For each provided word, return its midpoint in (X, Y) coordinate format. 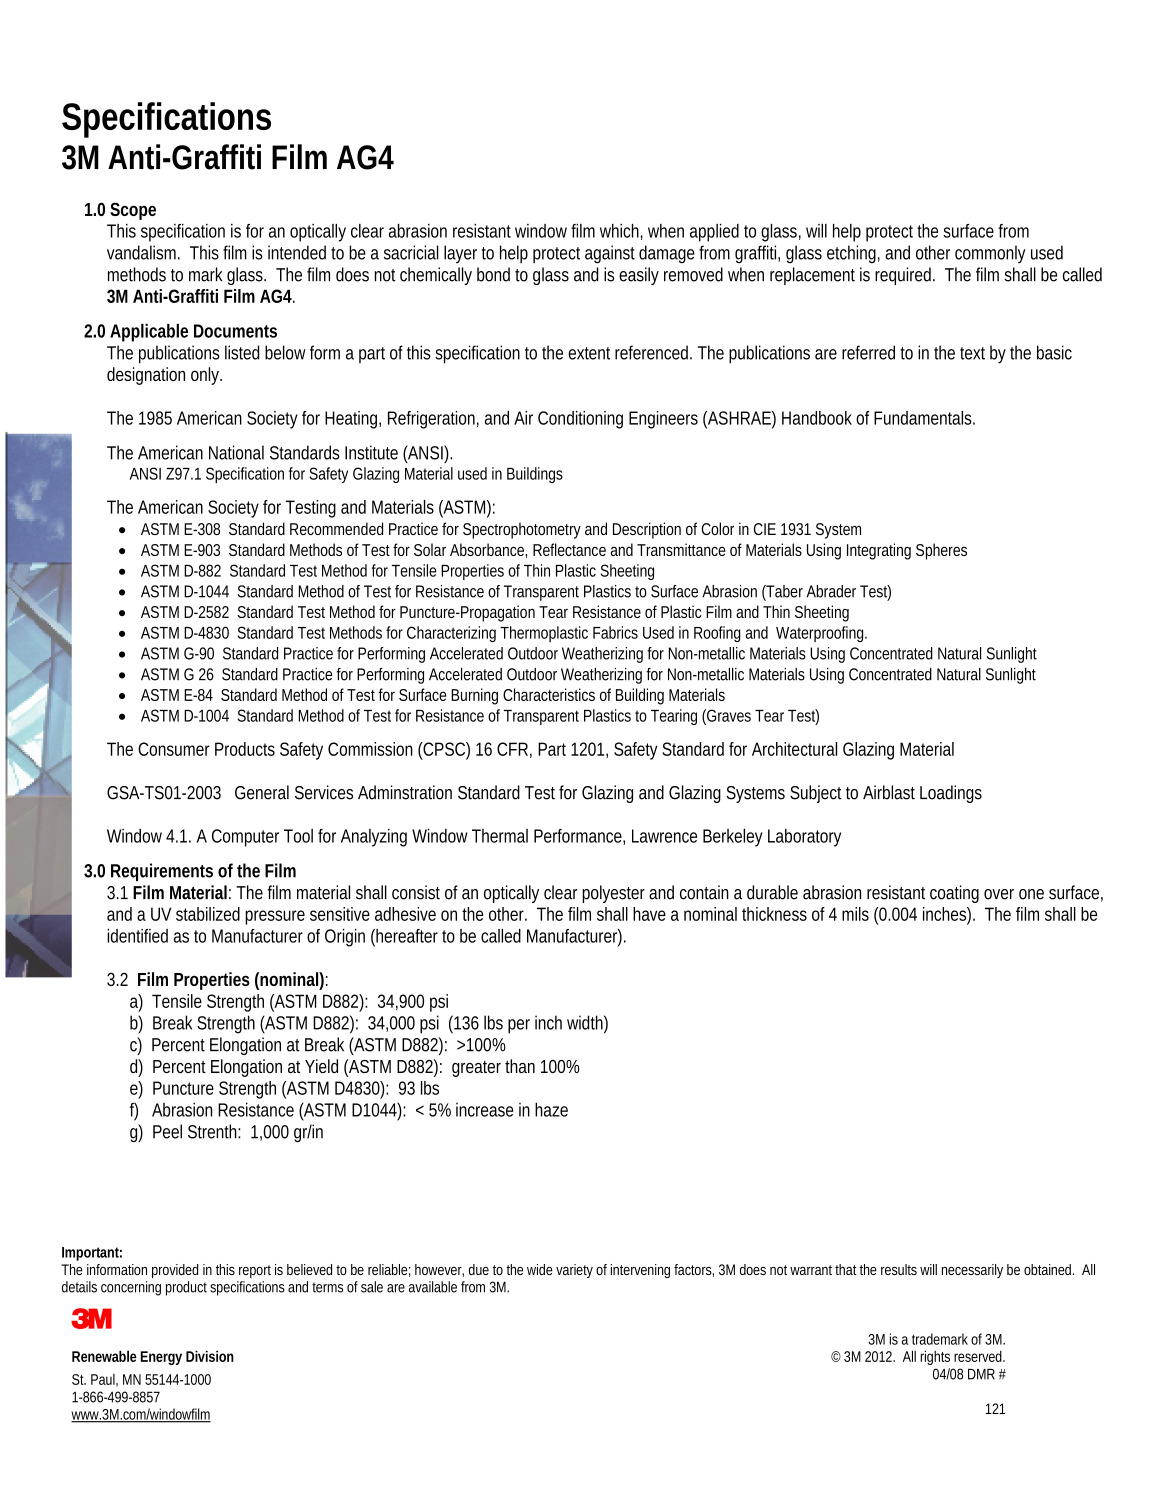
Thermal (500, 836)
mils (855, 914)
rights (935, 1357)
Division (210, 1356)
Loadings (951, 794)
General (262, 792)
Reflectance (569, 549)
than (520, 1066)
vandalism (143, 252)
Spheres (941, 551)
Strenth (214, 1131)
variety (574, 1271)
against (610, 254)
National (236, 452)
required (905, 276)
